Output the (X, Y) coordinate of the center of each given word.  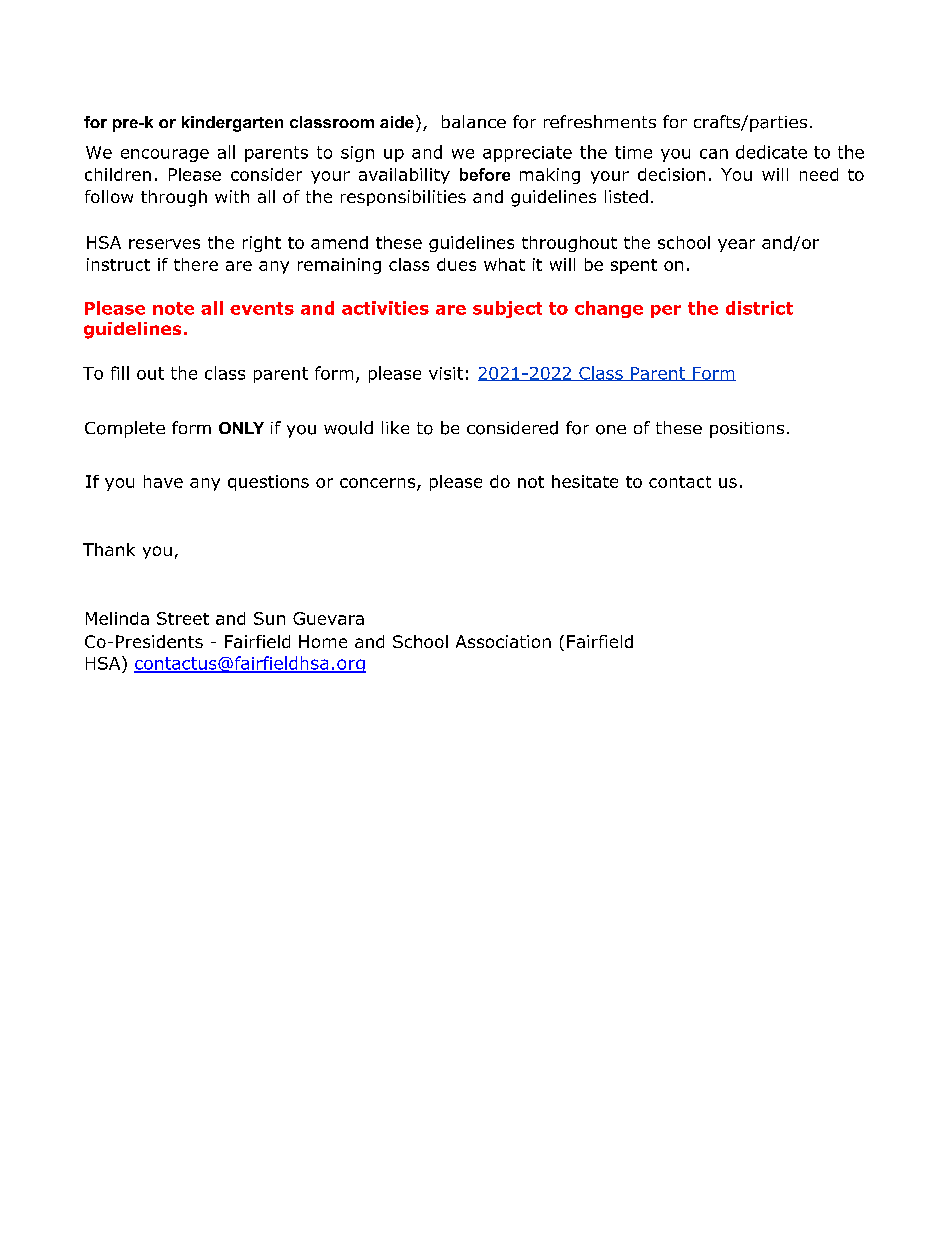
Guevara (328, 618)
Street (183, 618)
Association (503, 641)
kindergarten (232, 124)
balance (474, 121)
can (714, 154)
